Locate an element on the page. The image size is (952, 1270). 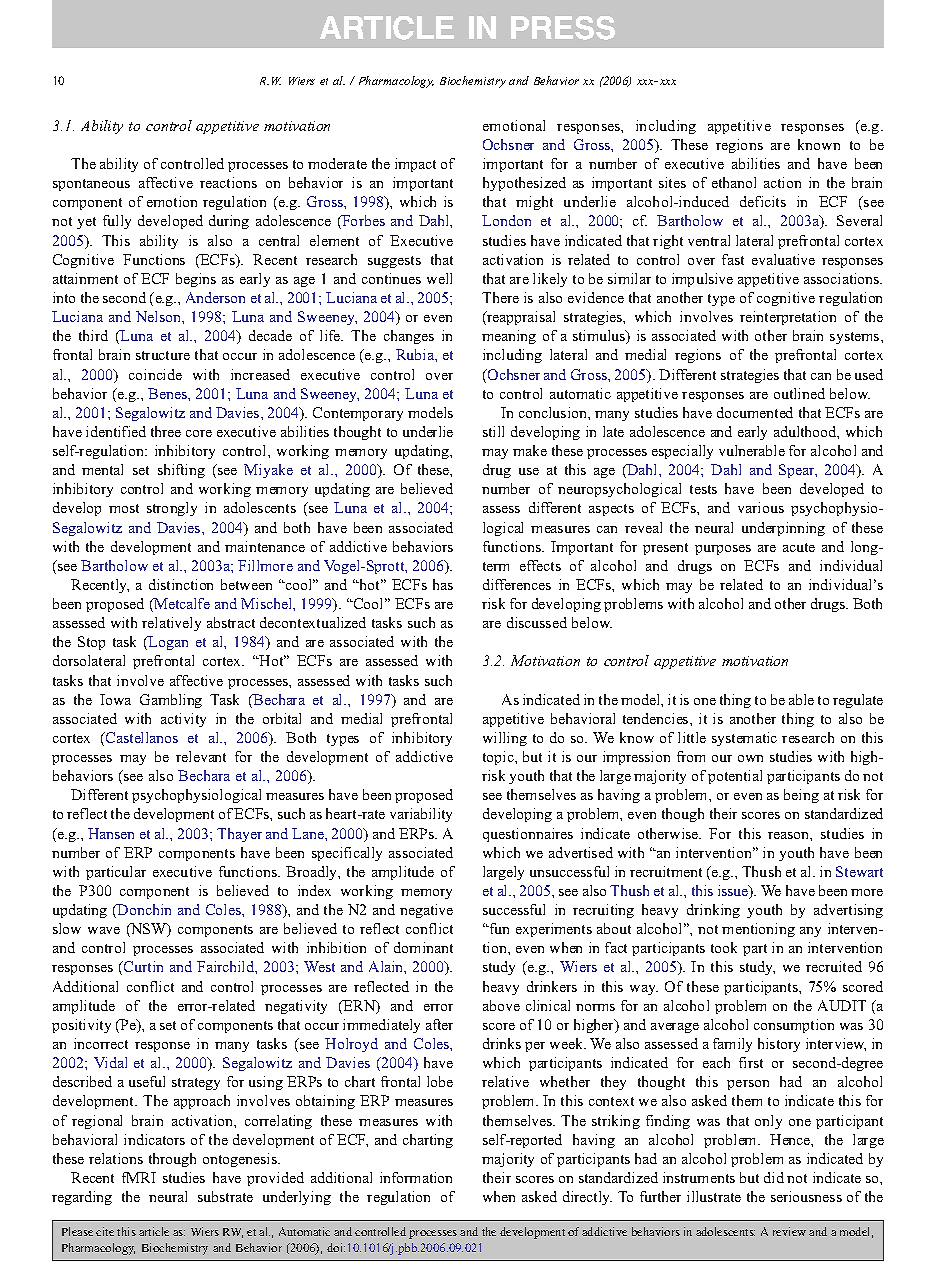
through is located at coordinates (172, 1160).
